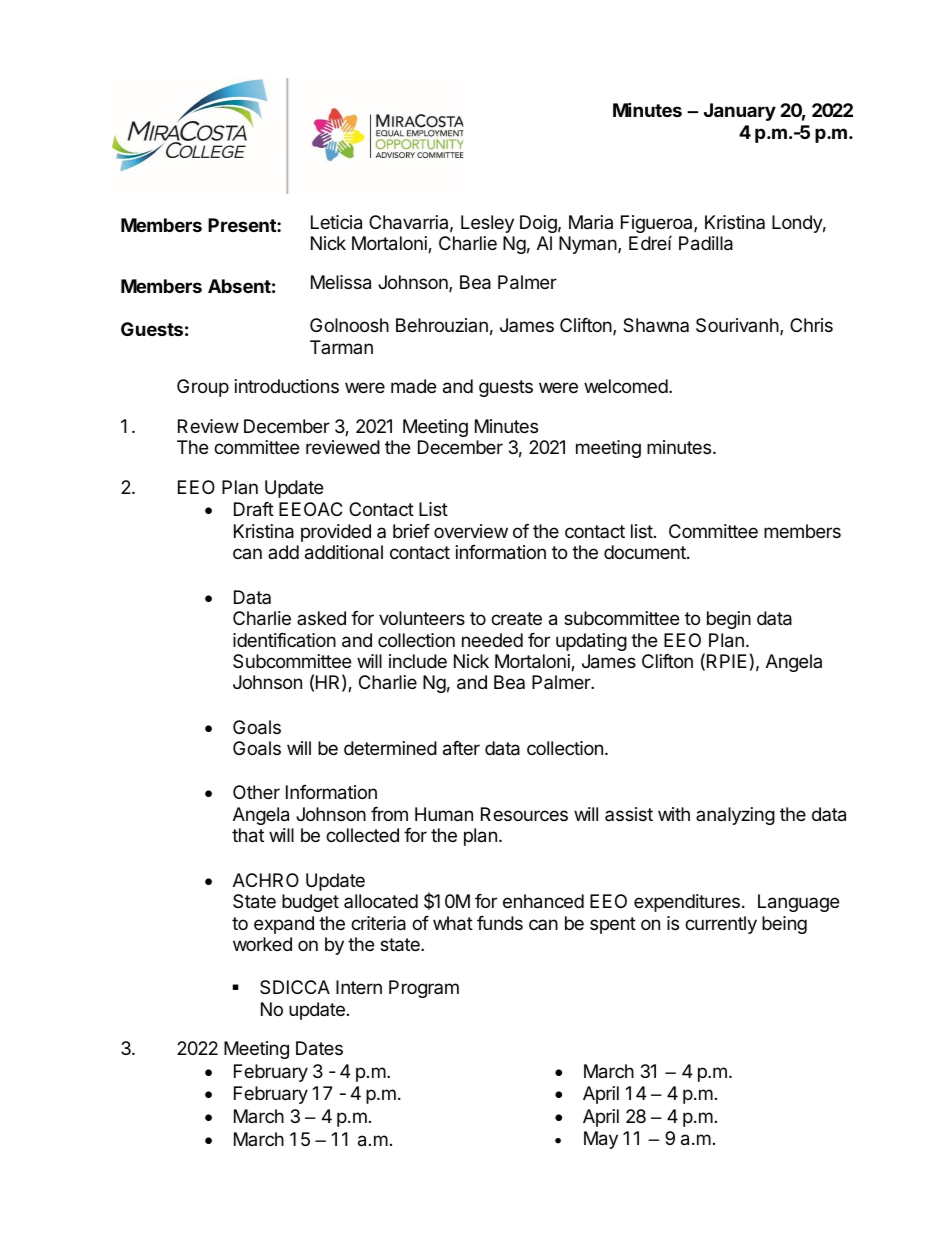 This screenshot has height=1233, width=952. What do you see at coordinates (487, 224) in the screenshot?
I see `Lesley` at bounding box center [487, 224].
